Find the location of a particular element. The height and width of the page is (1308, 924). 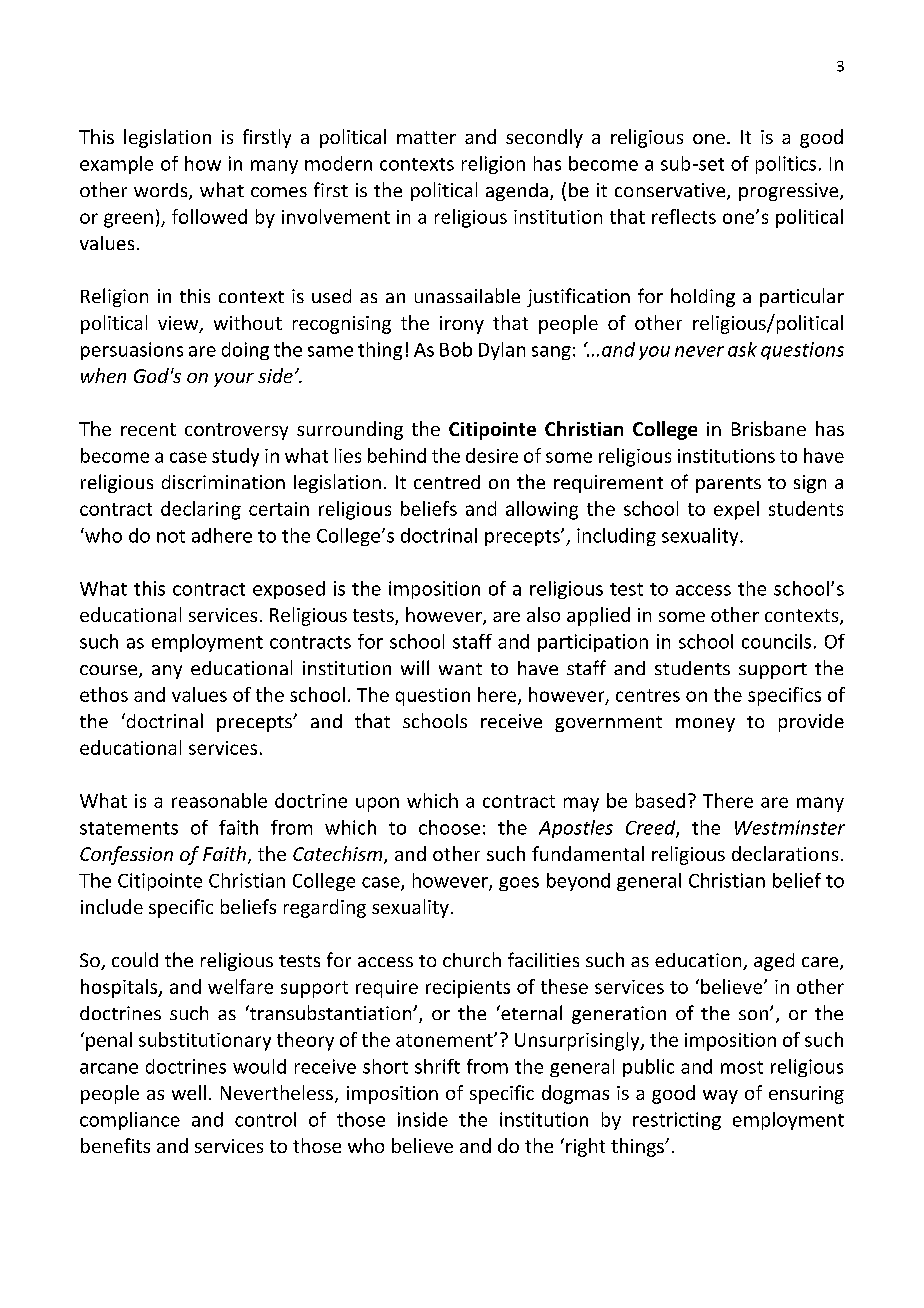

matter is located at coordinates (426, 137).
